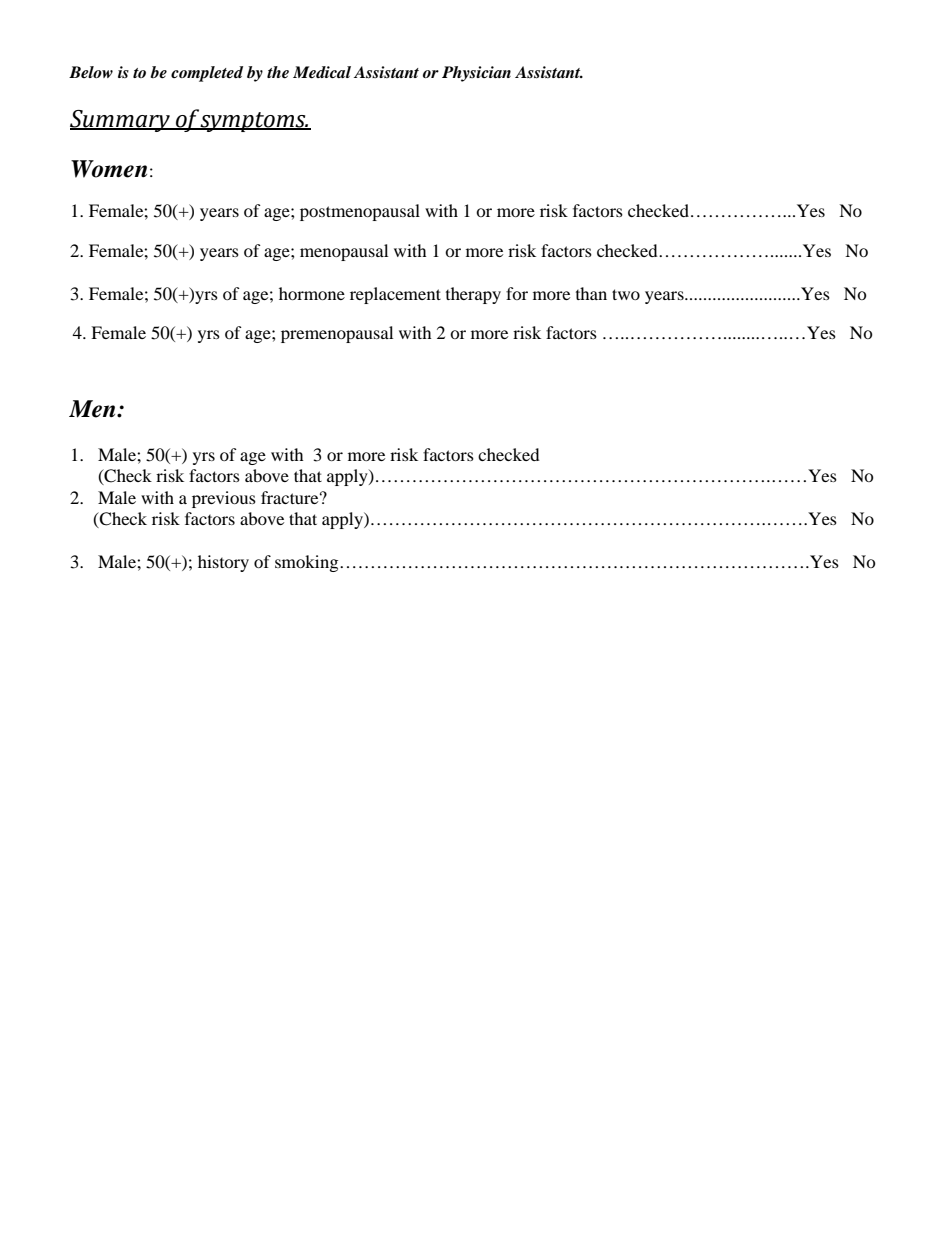 The width and height of the image is (952, 1233). I want to click on than, so click(591, 293).
